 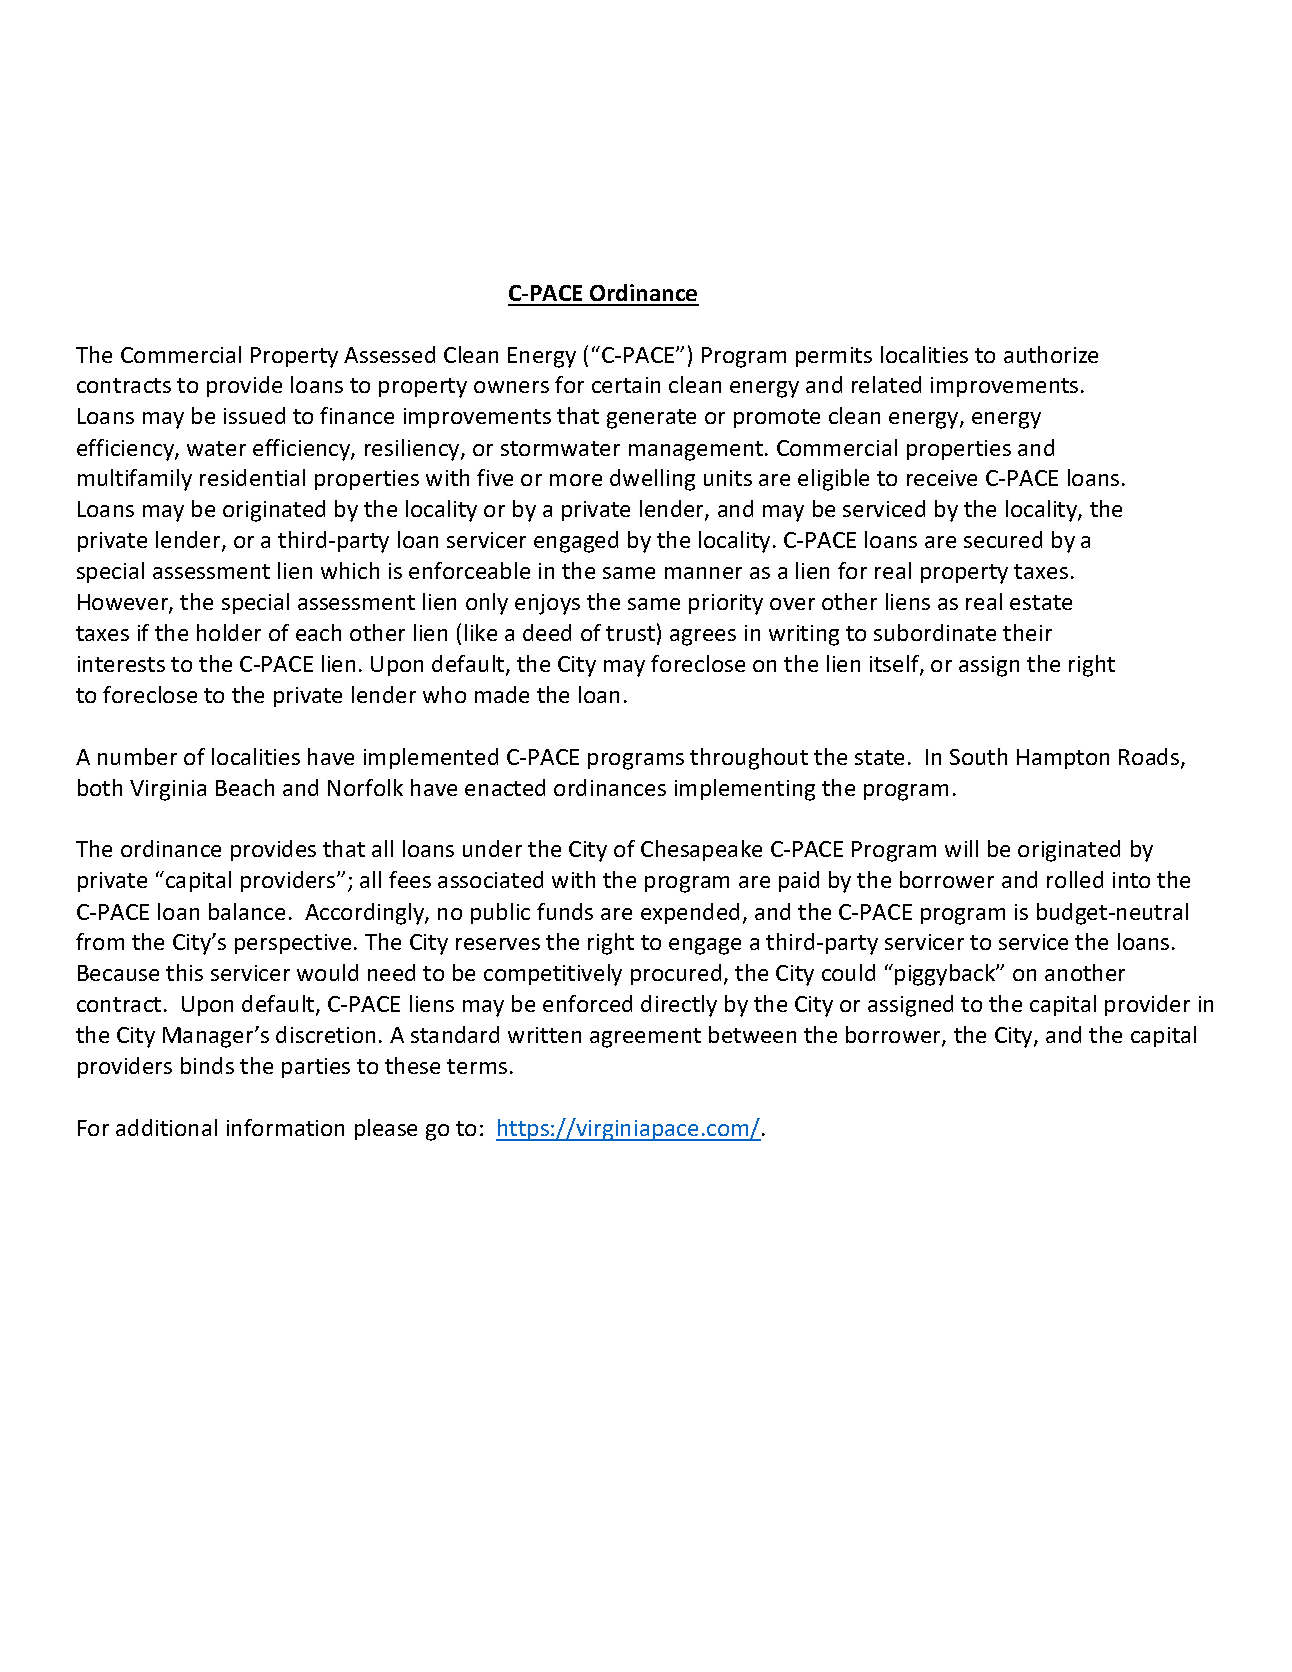 What do you see at coordinates (254, 415) in the document?
I see `issued` at bounding box center [254, 415].
